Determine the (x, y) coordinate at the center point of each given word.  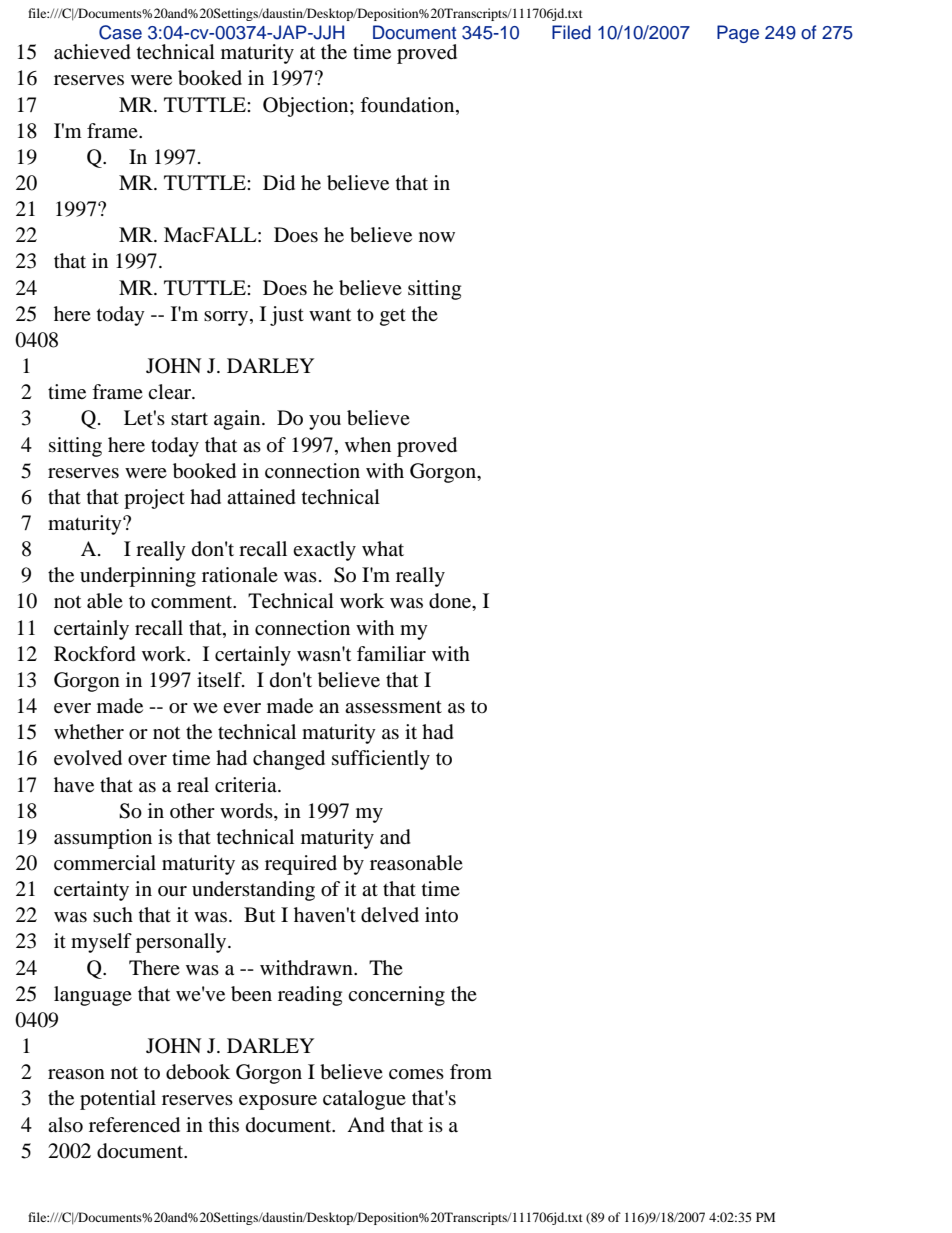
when (368, 444)
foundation (408, 105)
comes (416, 1074)
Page (738, 34)
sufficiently (381, 760)
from (471, 1072)
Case (120, 32)
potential (118, 1100)
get (393, 317)
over (147, 760)
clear (170, 391)
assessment (393, 707)
